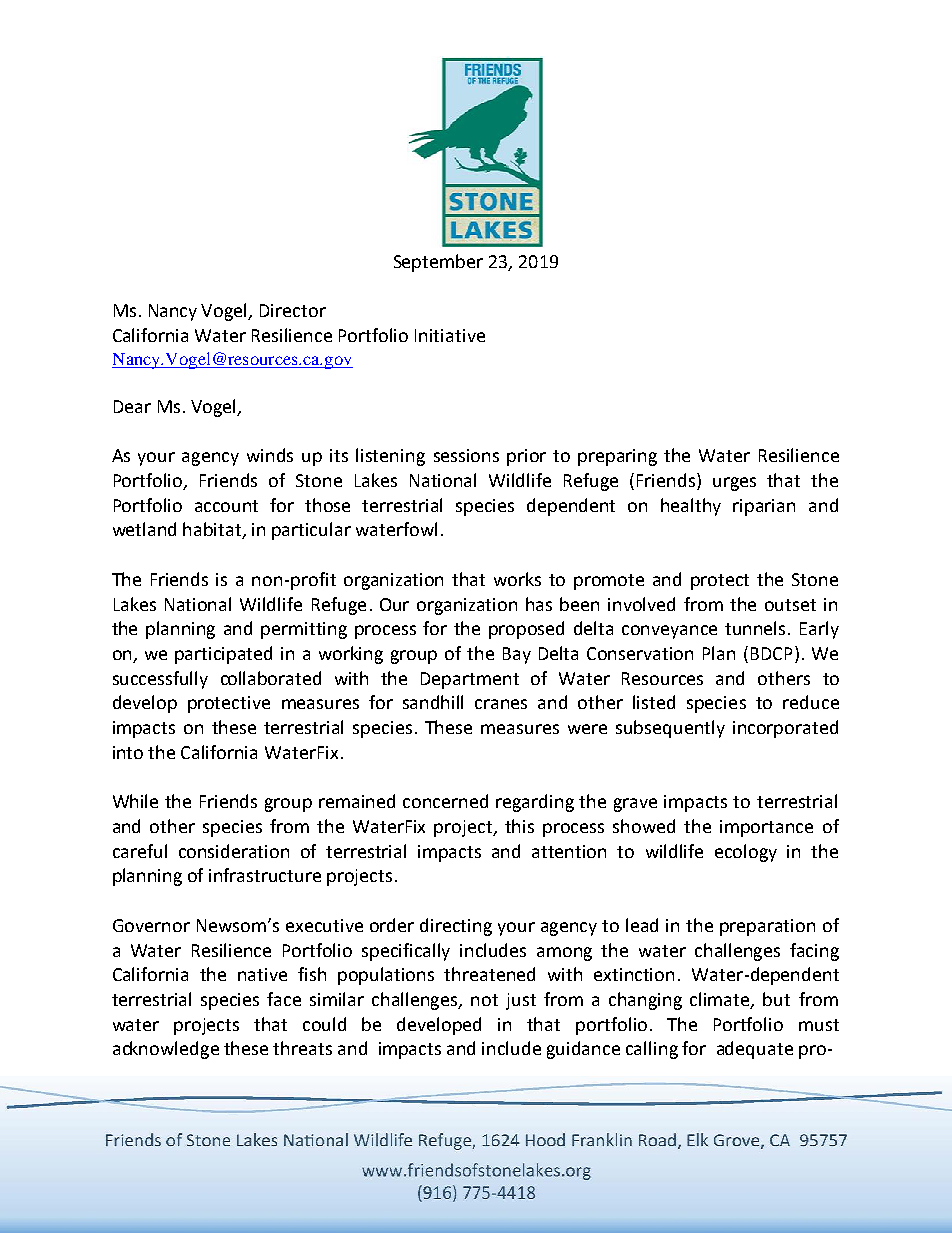 This document has height=1233, width=952. What do you see at coordinates (755, 1050) in the document?
I see `adequate` at bounding box center [755, 1050].
